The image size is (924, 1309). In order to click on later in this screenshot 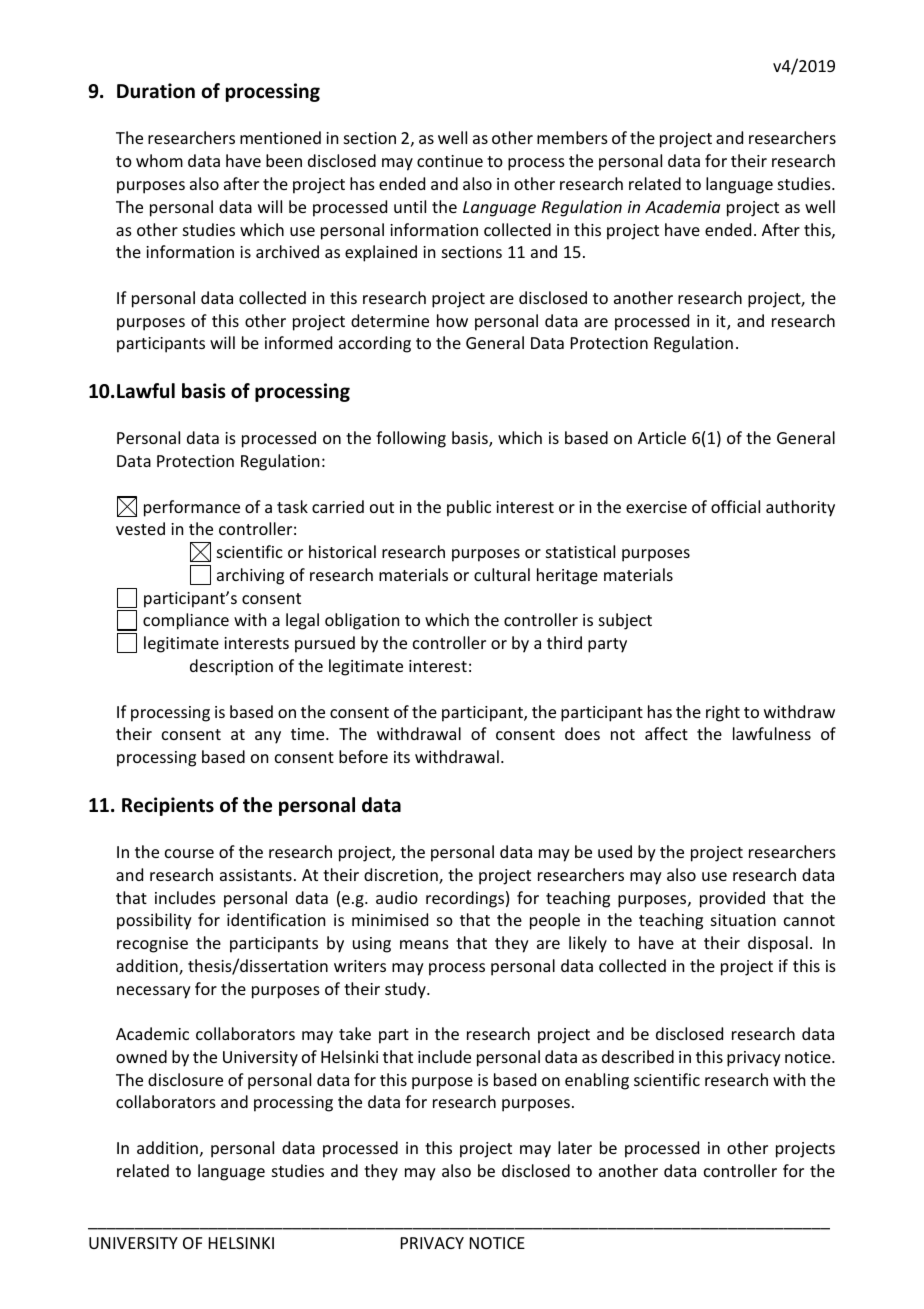, I will do `click(575, 1147)`.
